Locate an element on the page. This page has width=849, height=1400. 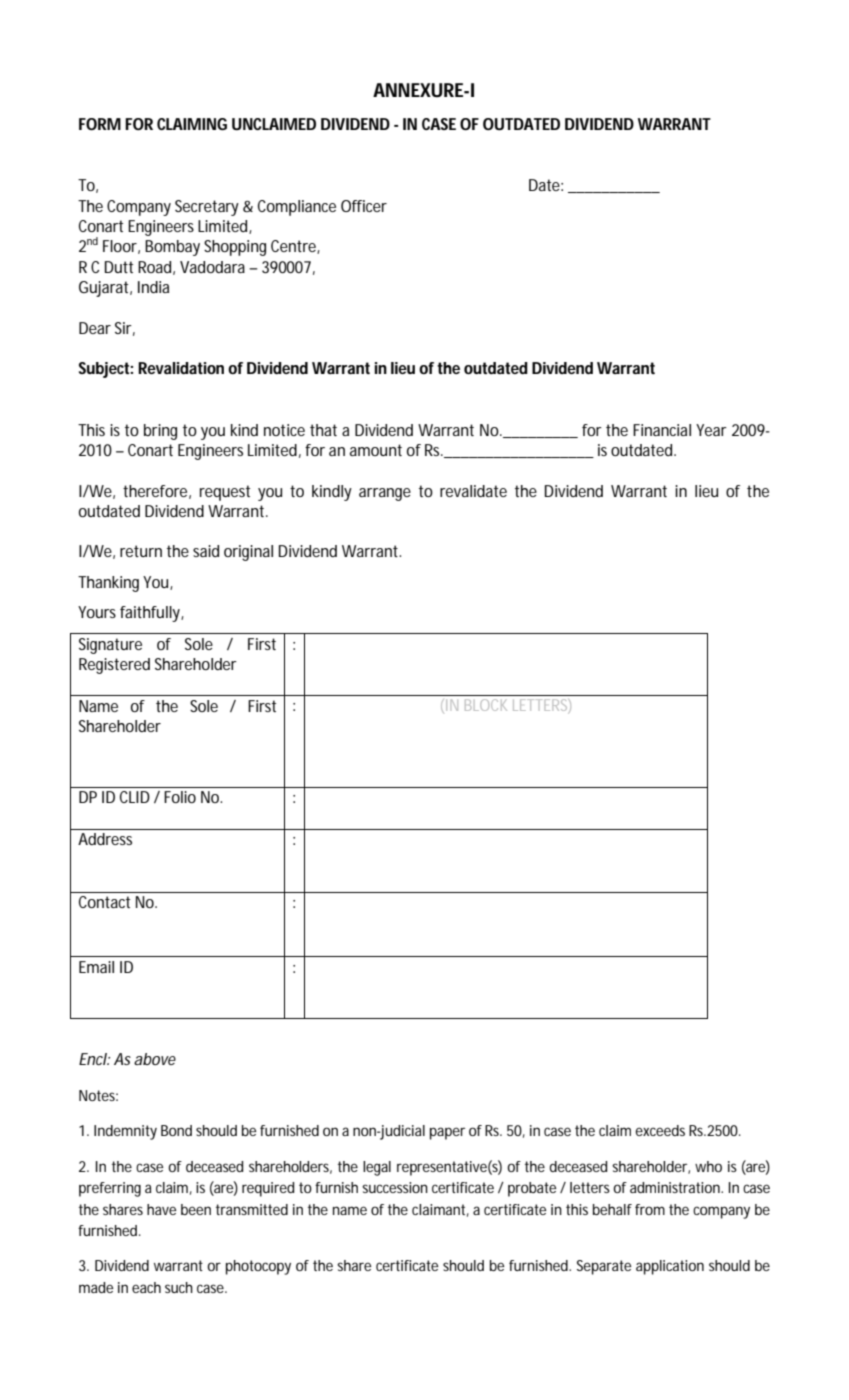
succession is located at coordinates (395, 1187).
